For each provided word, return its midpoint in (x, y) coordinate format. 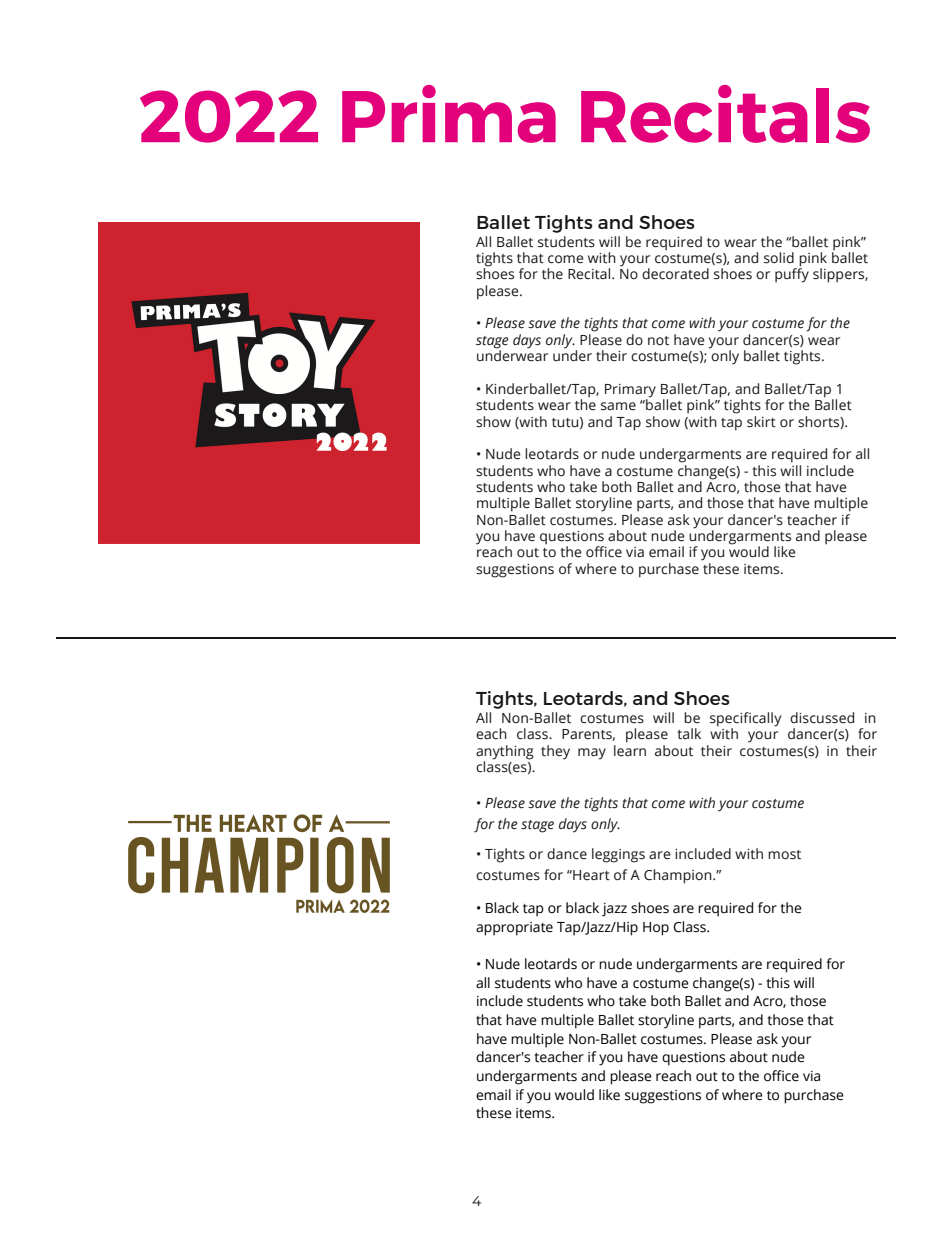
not (658, 340)
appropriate (514, 929)
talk (689, 734)
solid (779, 258)
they (555, 752)
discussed (822, 718)
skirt (761, 422)
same (618, 406)
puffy (792, 274)
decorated (675, 274)
